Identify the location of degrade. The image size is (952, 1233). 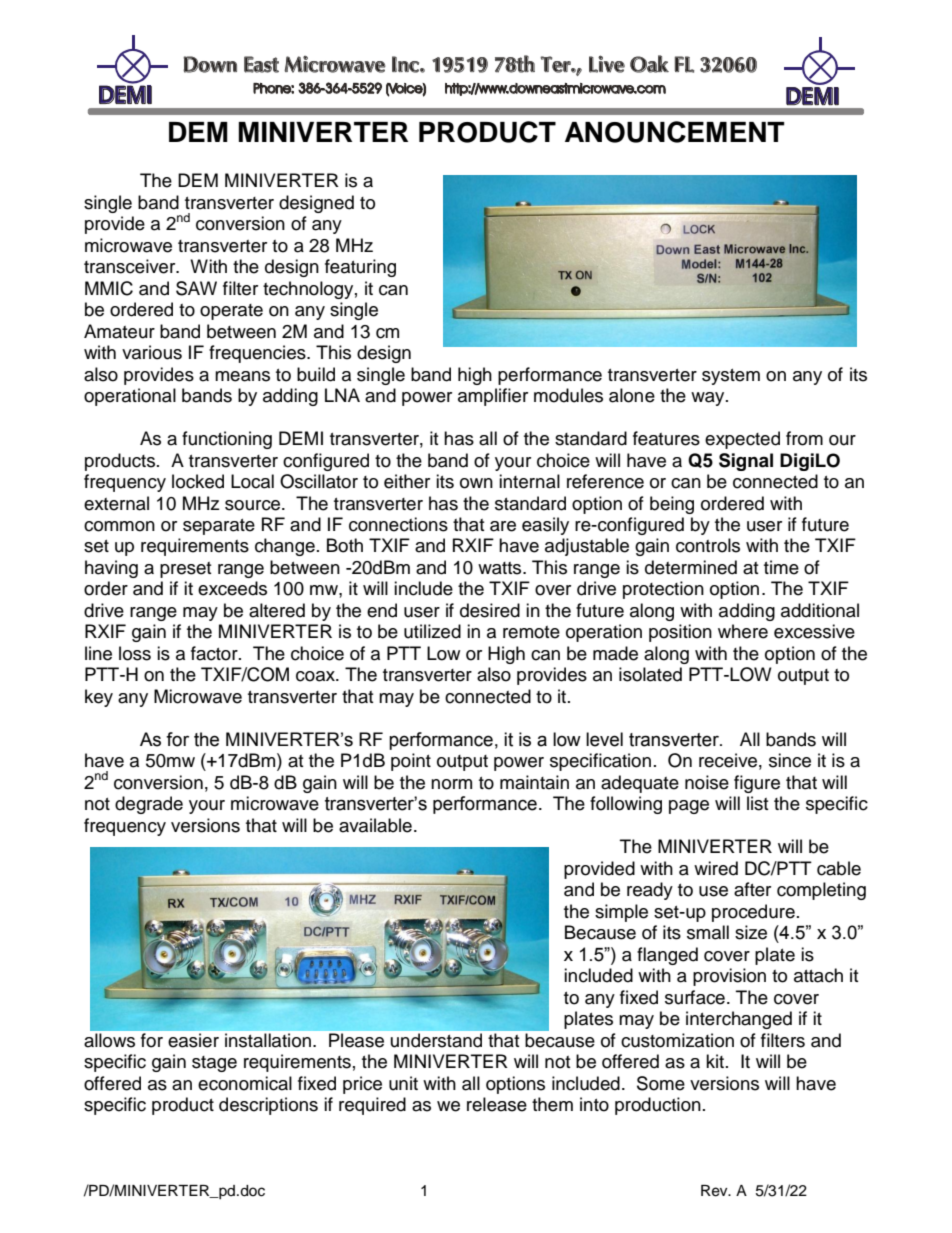
(149, 805).
